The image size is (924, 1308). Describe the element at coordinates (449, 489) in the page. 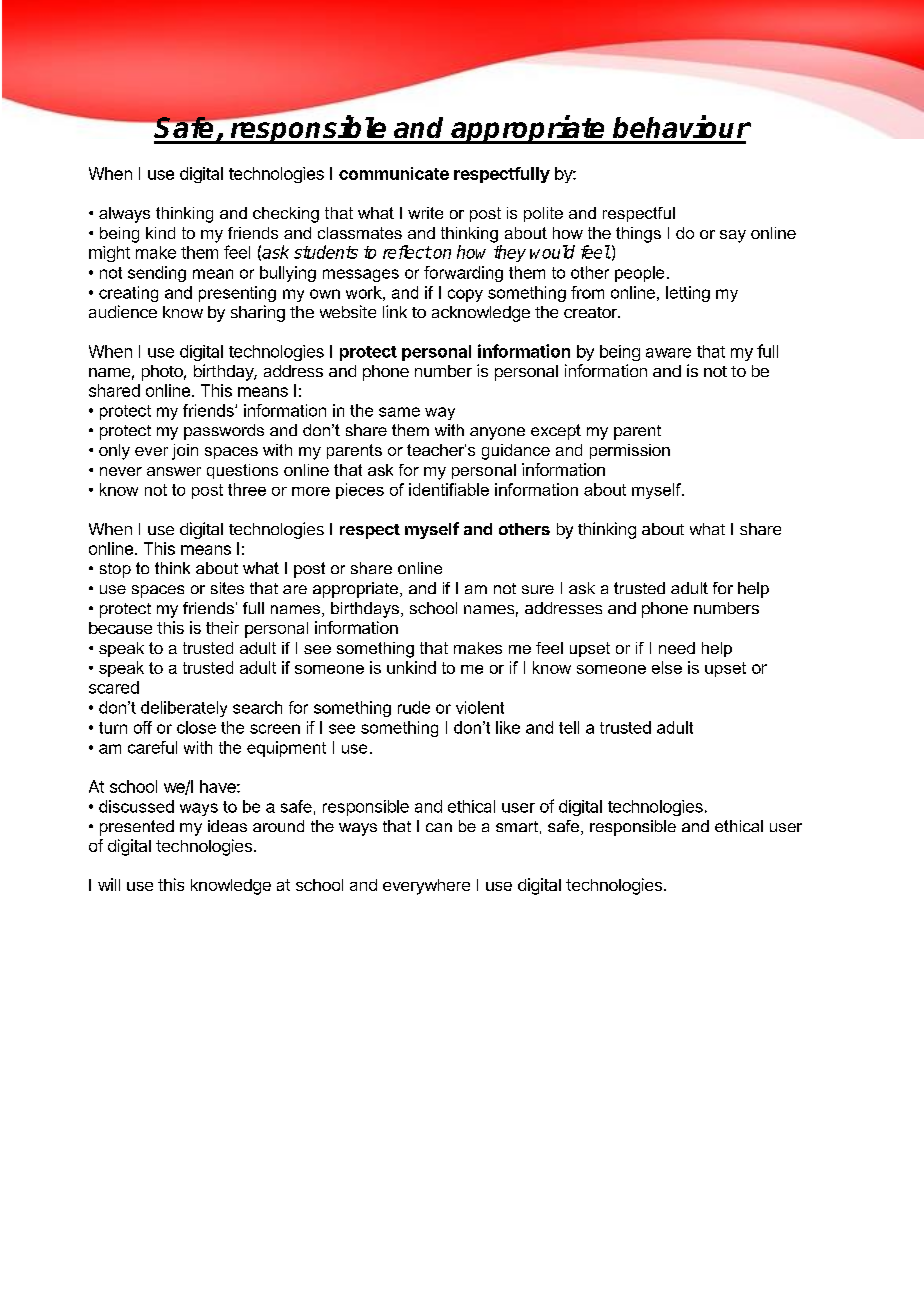

I see `identifiable` at that location.
